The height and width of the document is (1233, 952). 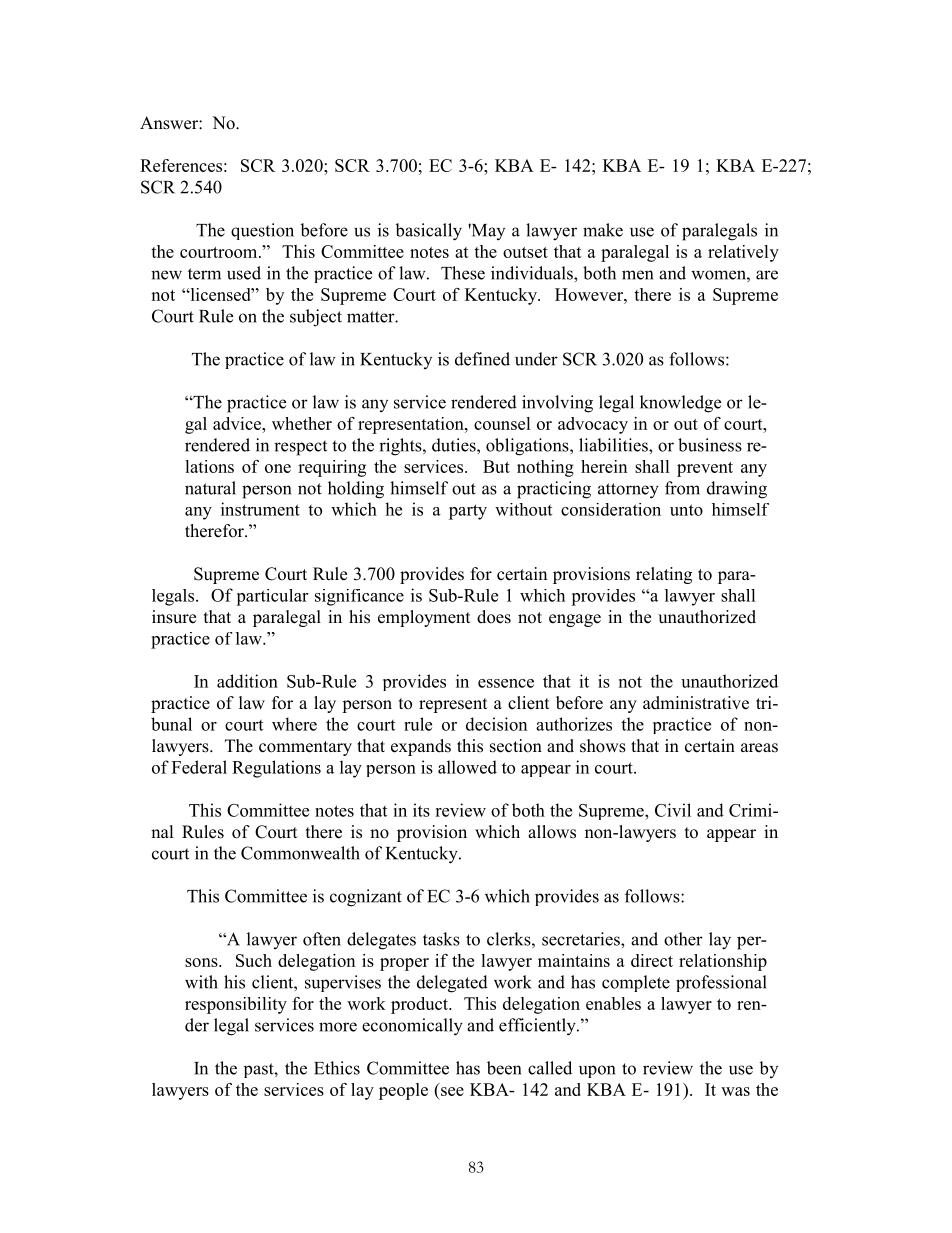 I want to click on relatively, so click(x=743, y=253).
